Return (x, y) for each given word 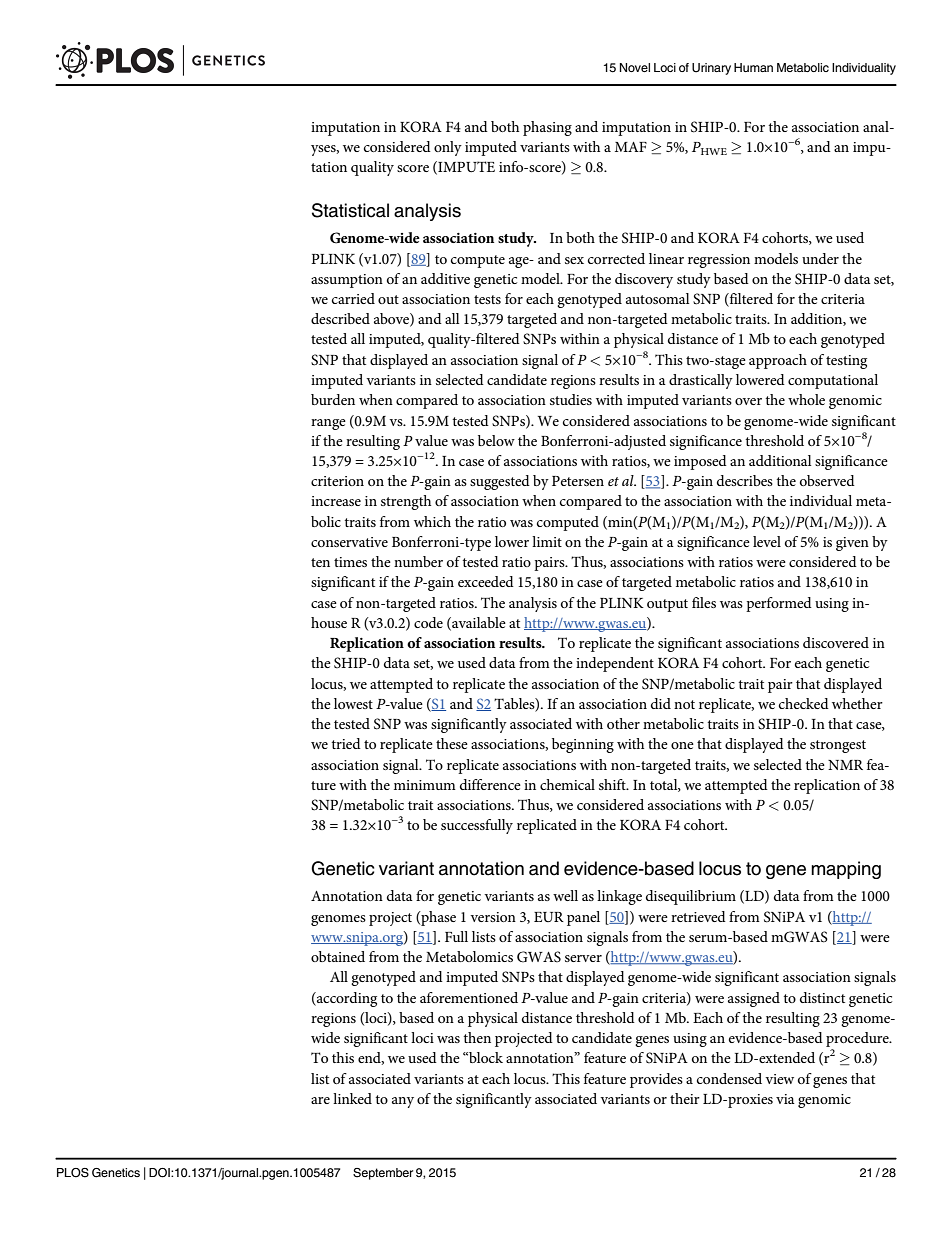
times (350, 562)
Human (753, 67)
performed (779, 604)
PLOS (73, 1173)
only (448, 148)
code (428, 622)
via (785, 1099)
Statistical (350, 210)
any (403, 1102)
